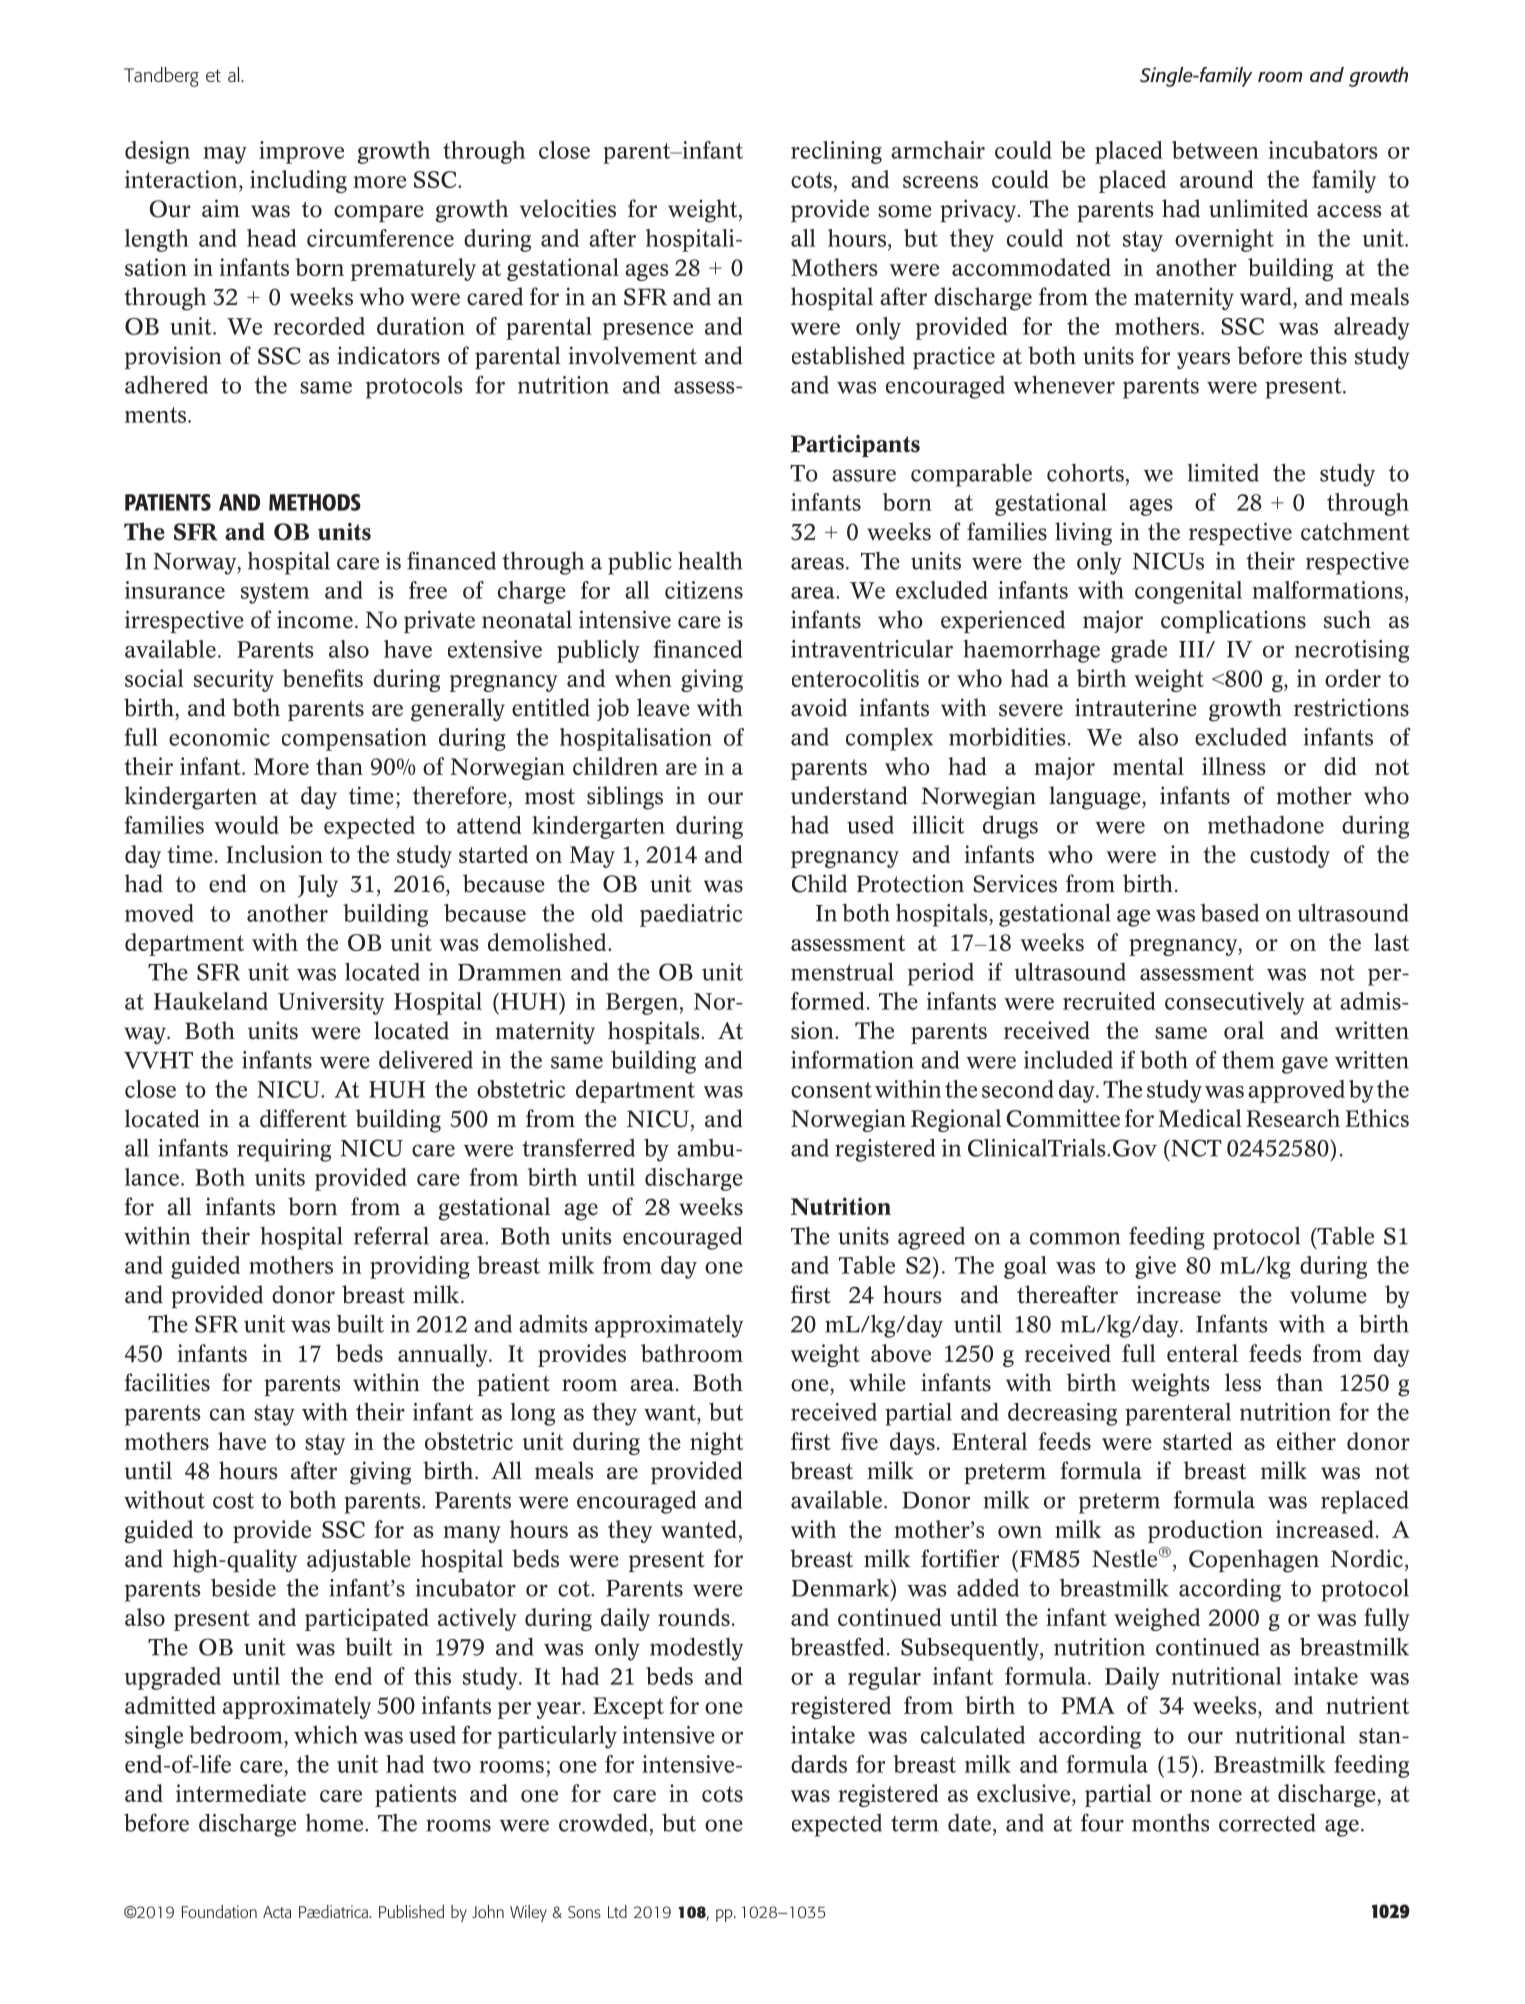 The image size is (1525, 2004). Describe the element at coordinates (336, 1823) in the image. I see `home` at that location.
